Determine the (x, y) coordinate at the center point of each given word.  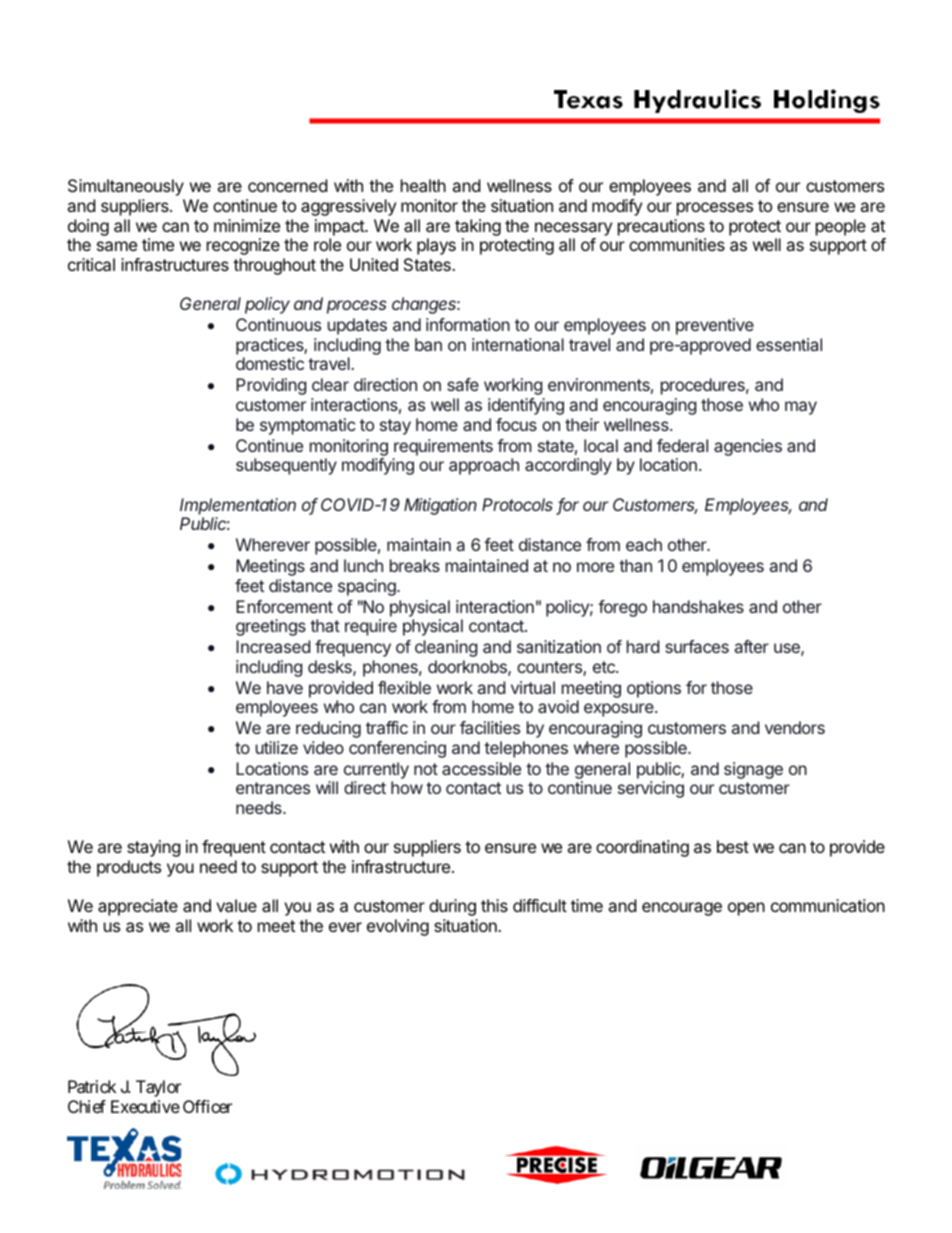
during (452, 907)
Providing (271, 386)
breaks (415, 565)
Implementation (238, 506)
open (746, 909)
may (801, 408)
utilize (277, 747)
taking (478, 227)
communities (677, 244)
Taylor (158, 1088)
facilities (490, 727)
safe (463, 384)
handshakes (698, 606)
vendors (795, 727)
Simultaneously (126, 187)
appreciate (138, 907)
